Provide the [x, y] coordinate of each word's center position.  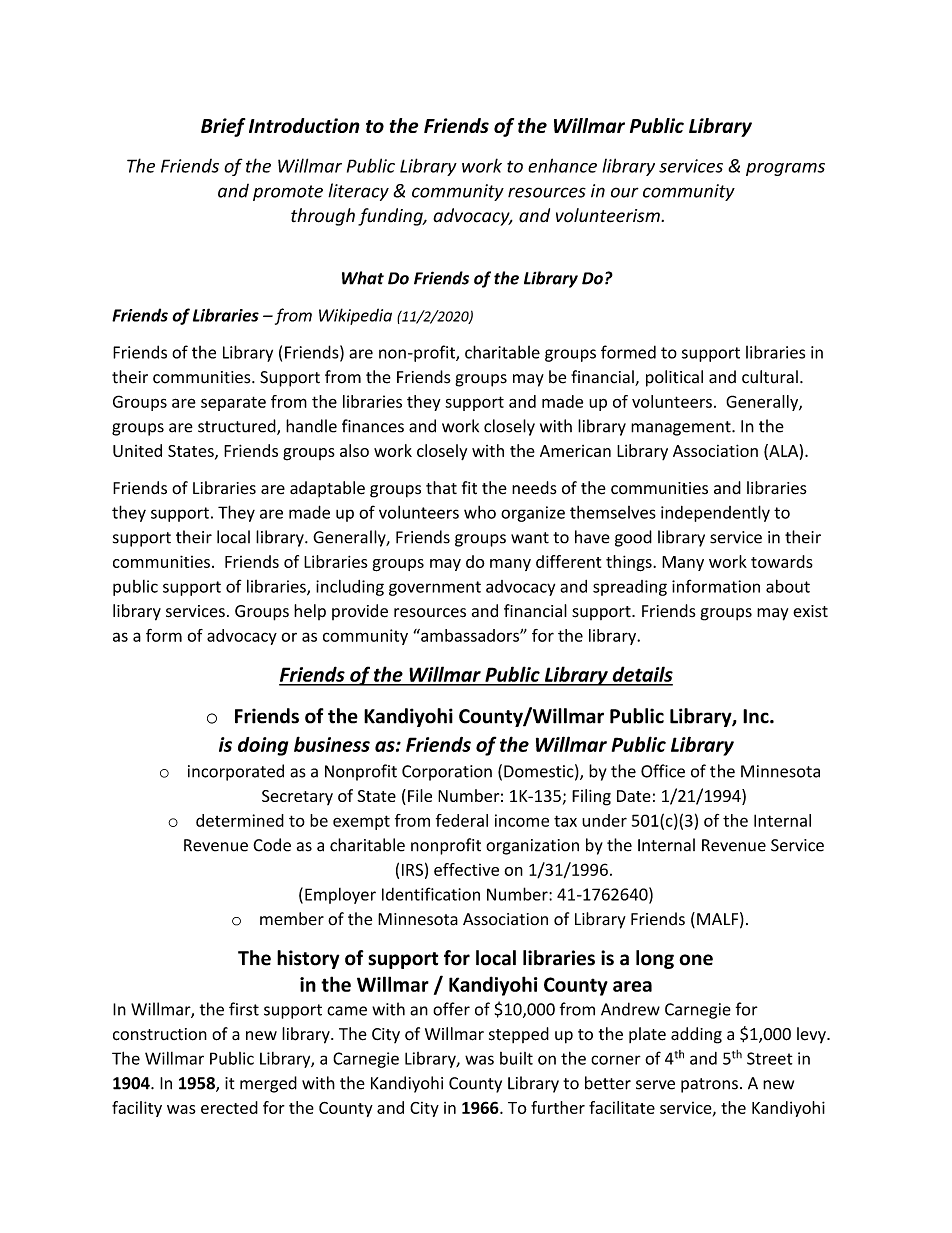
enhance [562, 165]
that [441, 487]
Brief [223, 127]
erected [229, 1107]
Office [663, 771]
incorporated [236, 772]
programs [785, 169]
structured [238, 427]
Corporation [447, 773]
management [682, 428]
